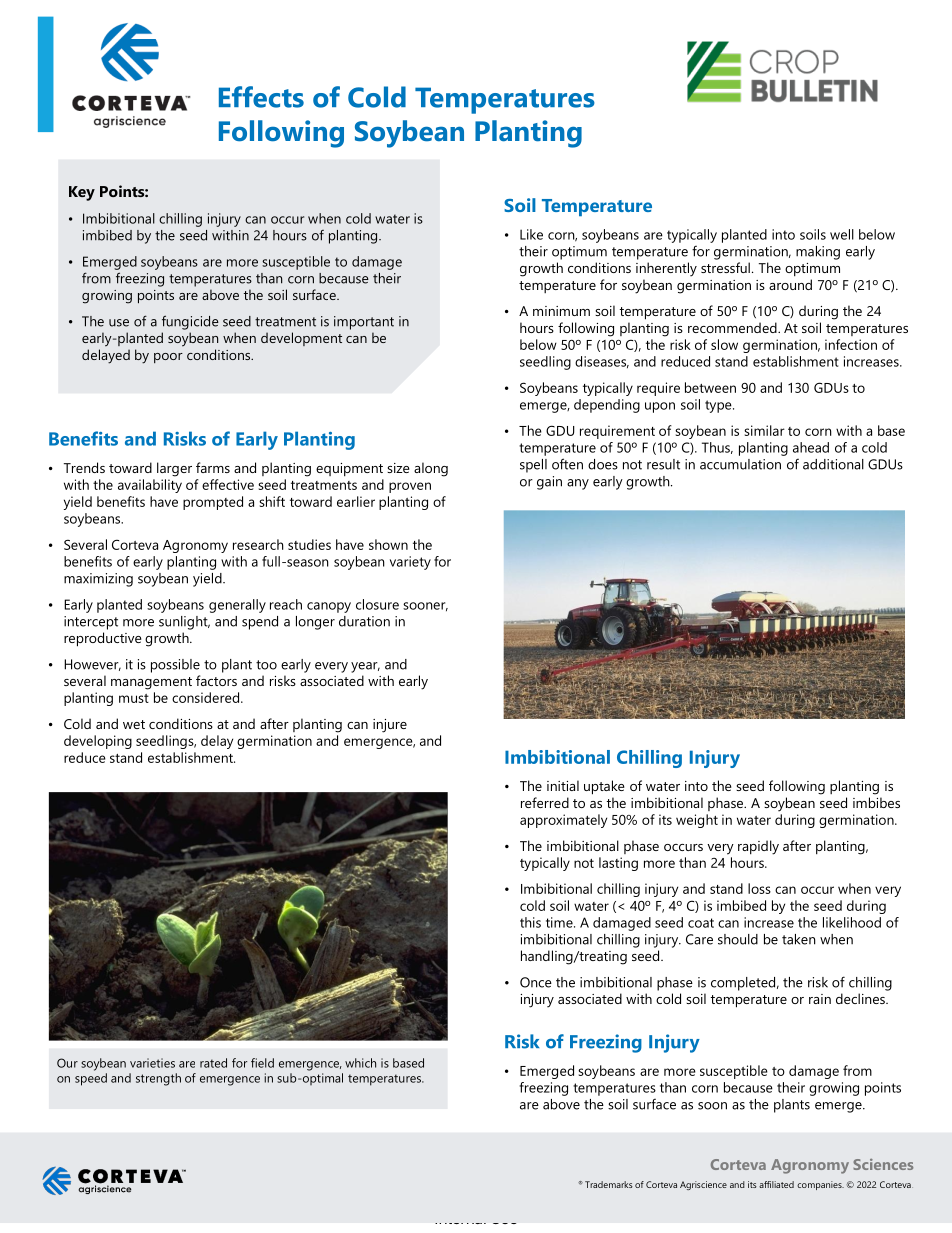 The width and height of the image is (952, 1233). I want to click on inherently, so click(666, 269).
